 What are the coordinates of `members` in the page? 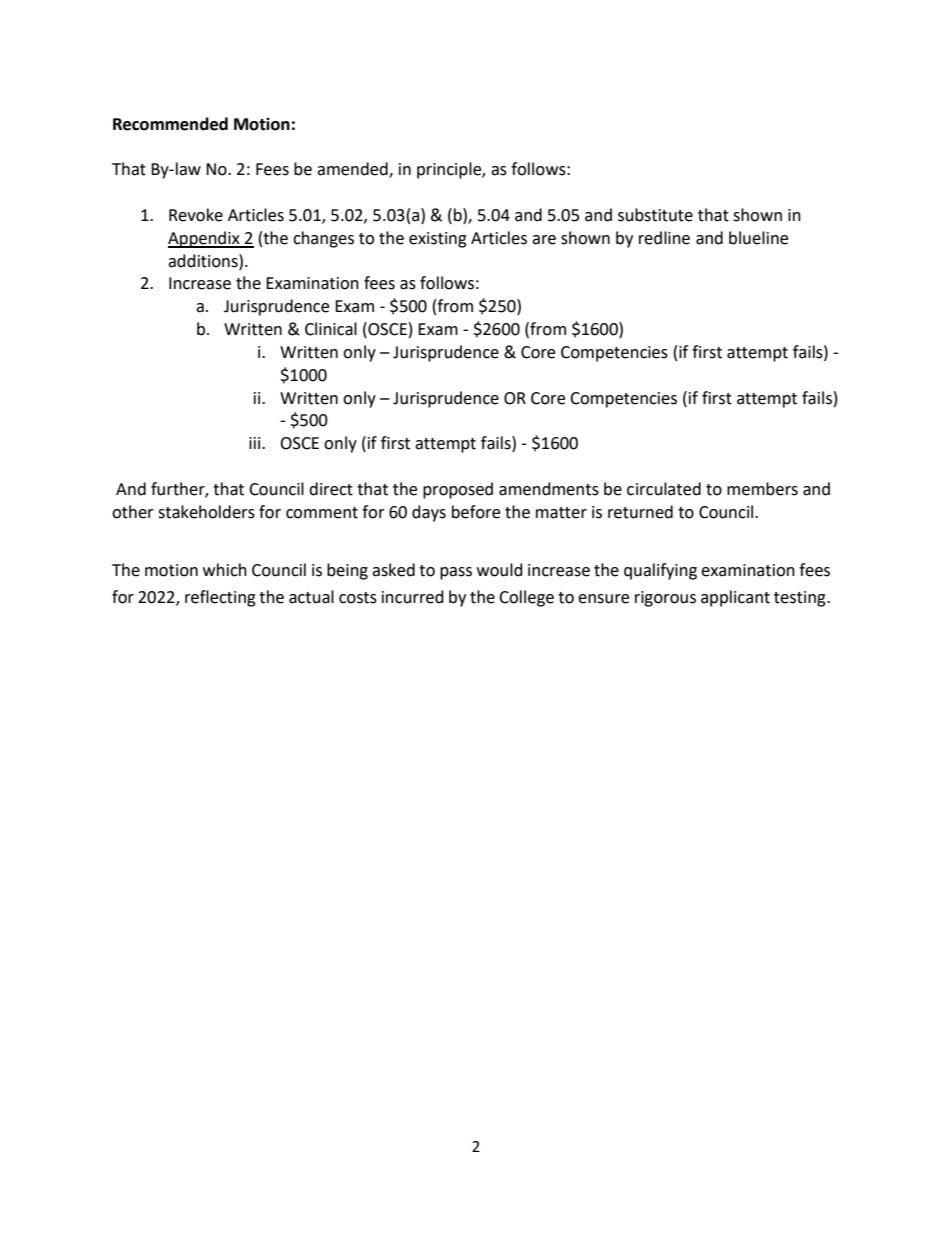 It's located at (762, 489).
